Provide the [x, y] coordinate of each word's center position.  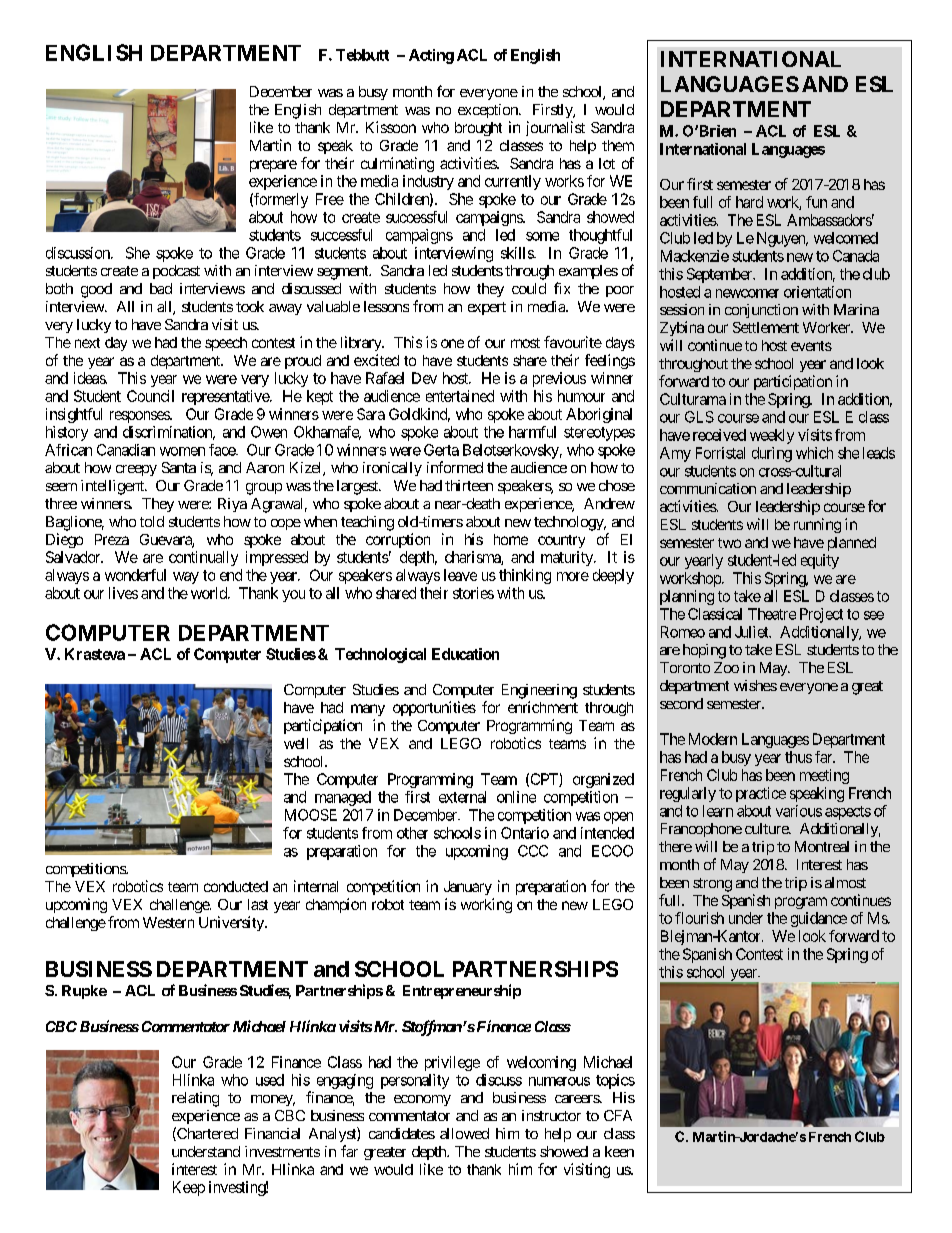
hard [749, 202]
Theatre [772, 614]
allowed [464, 1133]
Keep [189, 1188]
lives [123, 593]
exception [489, 111]
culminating [397, 164]
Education [465, 654]
